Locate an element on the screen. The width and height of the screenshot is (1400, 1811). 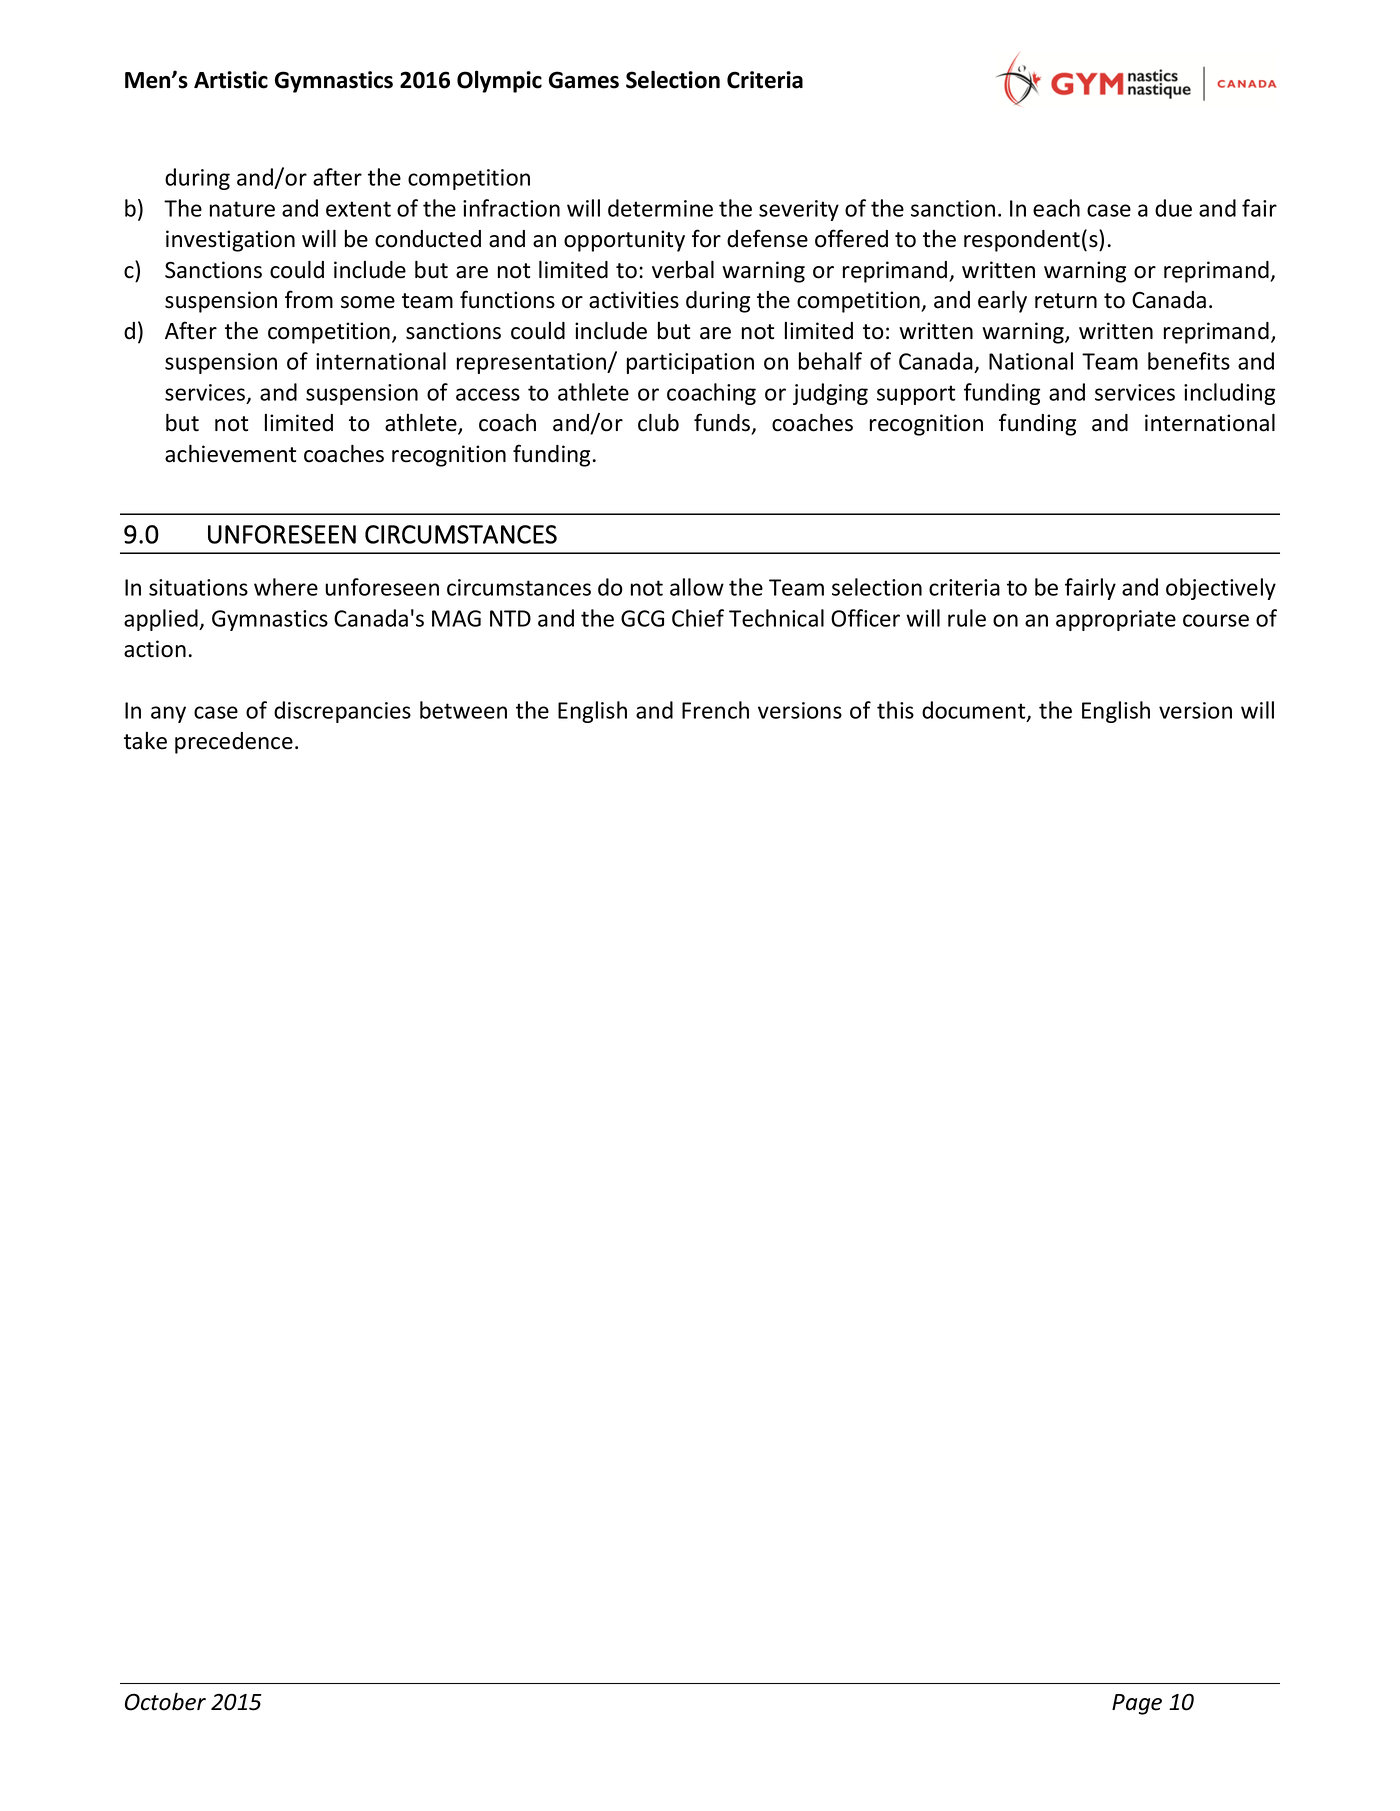
determine is located at coordinates (660, 208).
